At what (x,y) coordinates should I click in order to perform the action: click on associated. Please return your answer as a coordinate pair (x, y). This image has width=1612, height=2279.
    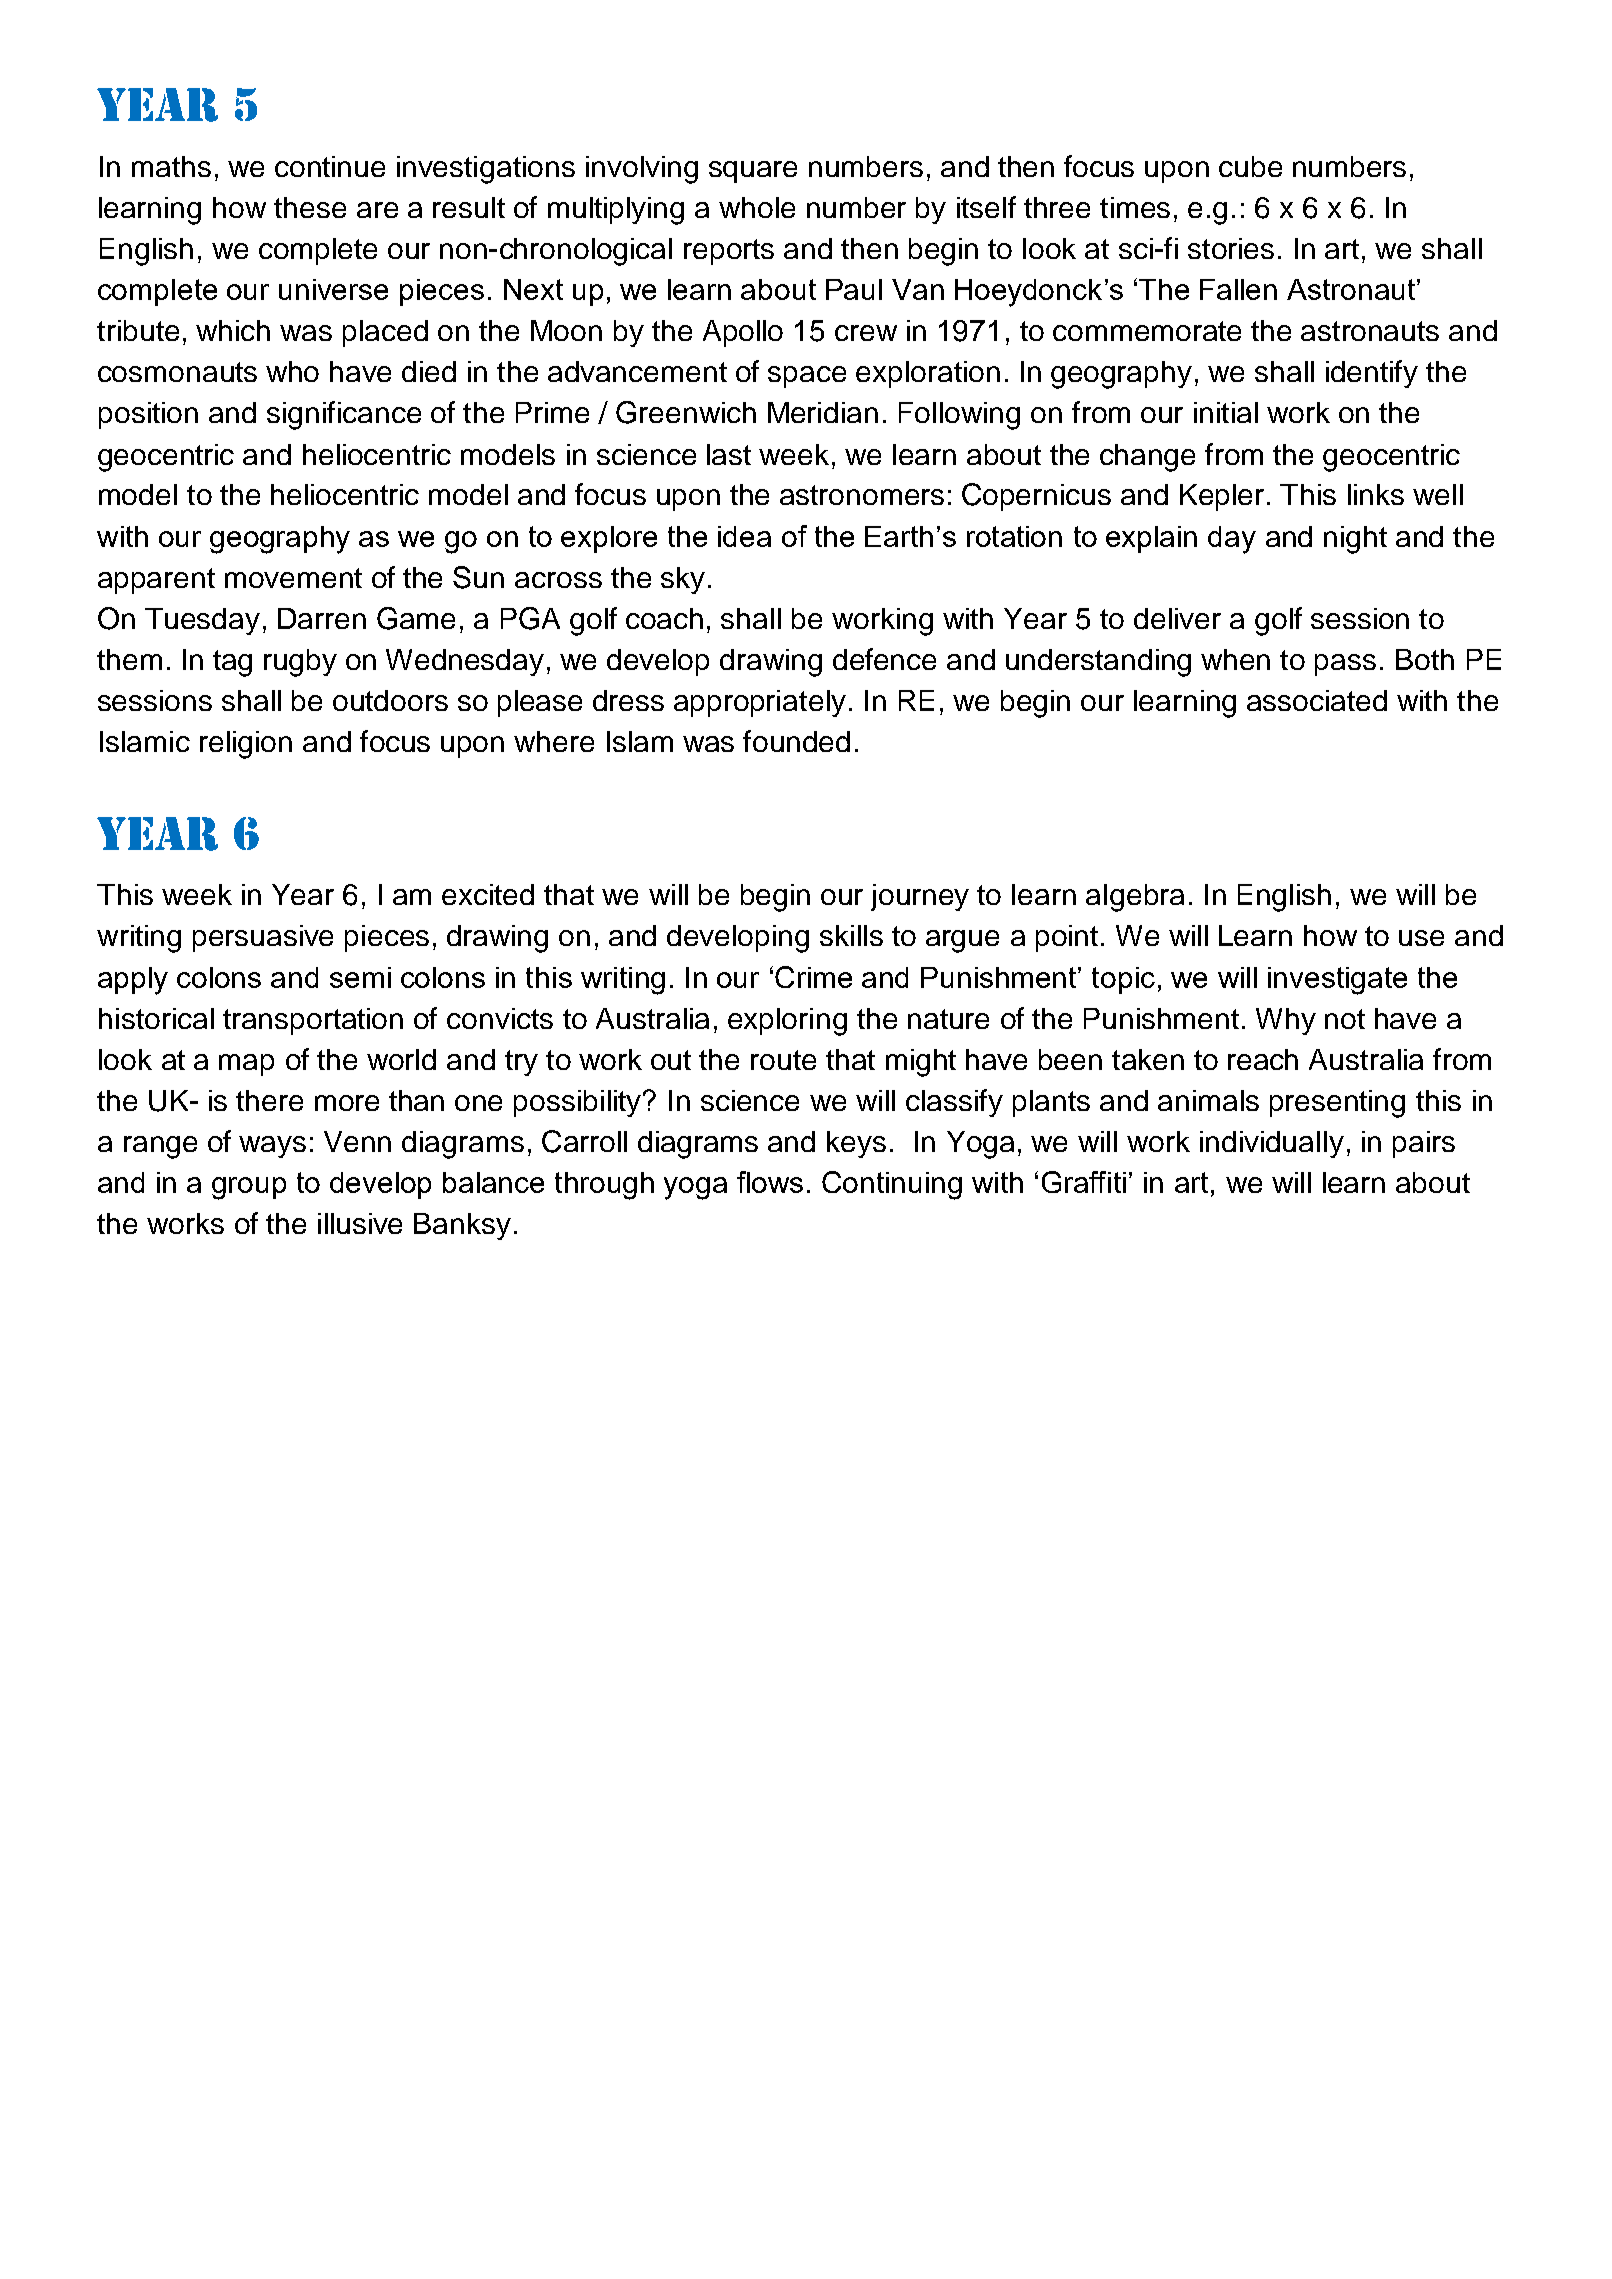
    Looking at the image, I should click on (1317, 700).
